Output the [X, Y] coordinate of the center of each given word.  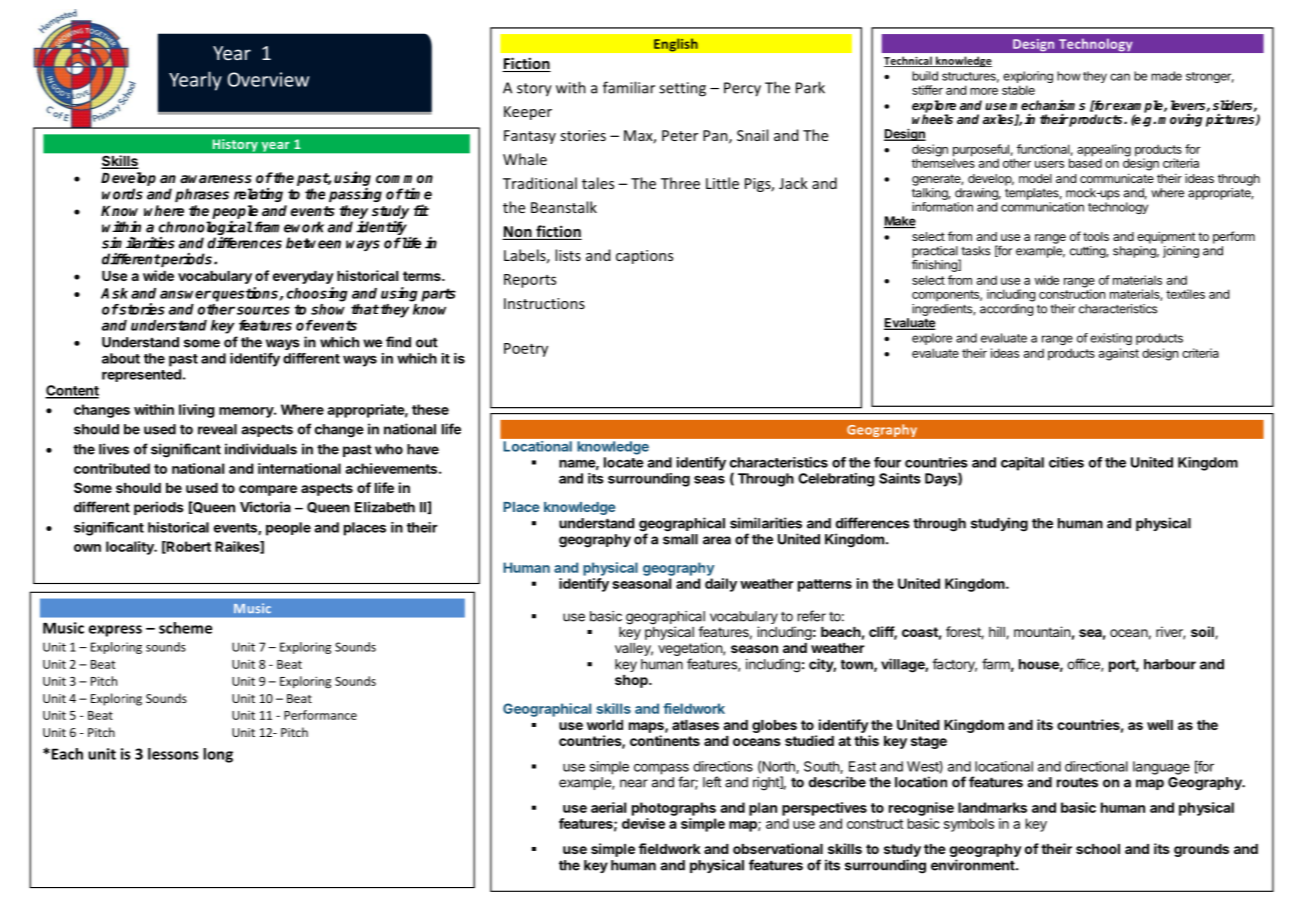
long [218, 755]
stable [1018, 90]
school [1098, 849]
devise [643, 823]
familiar [629, 87]
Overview [268, 79]
